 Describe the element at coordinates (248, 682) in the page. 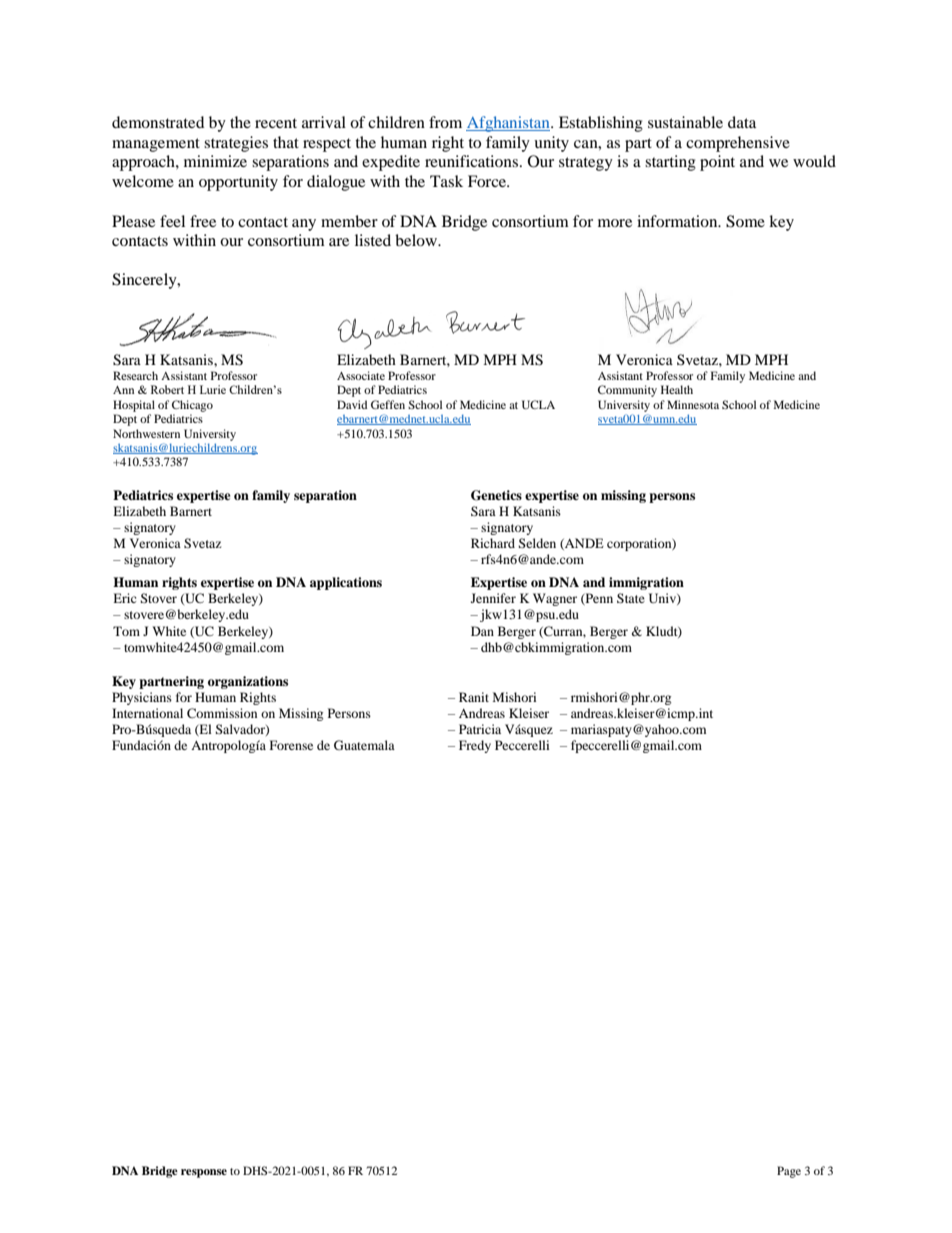

I see `organizations` at that location.
